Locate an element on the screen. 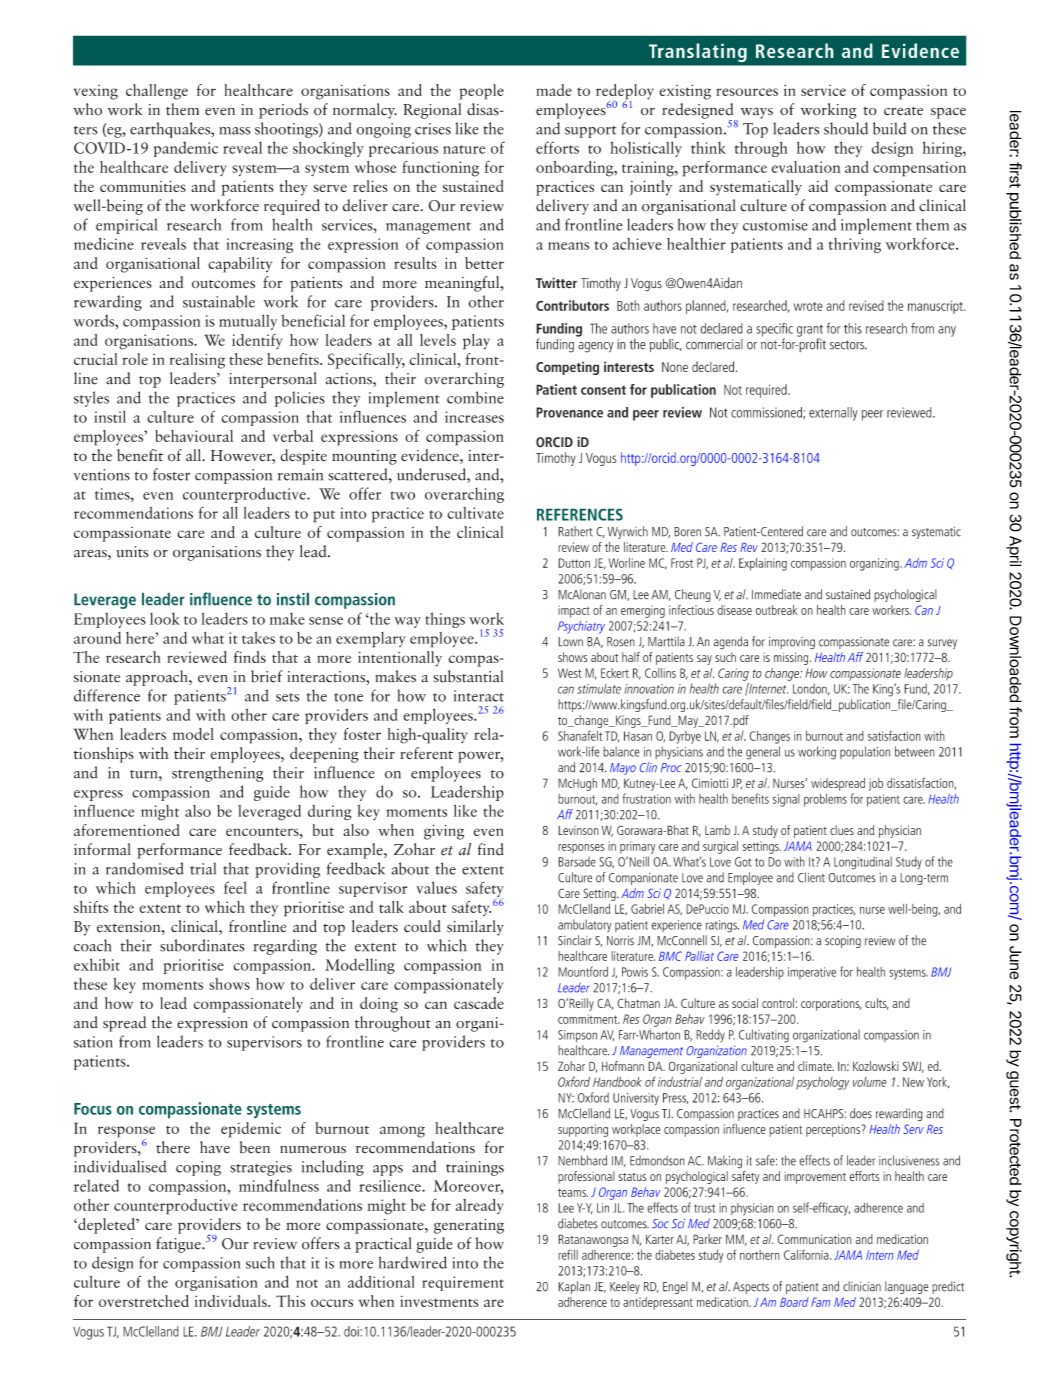 The height and width of the screenshot is (1387, 1040). should is located at coordinates (846, 128).
